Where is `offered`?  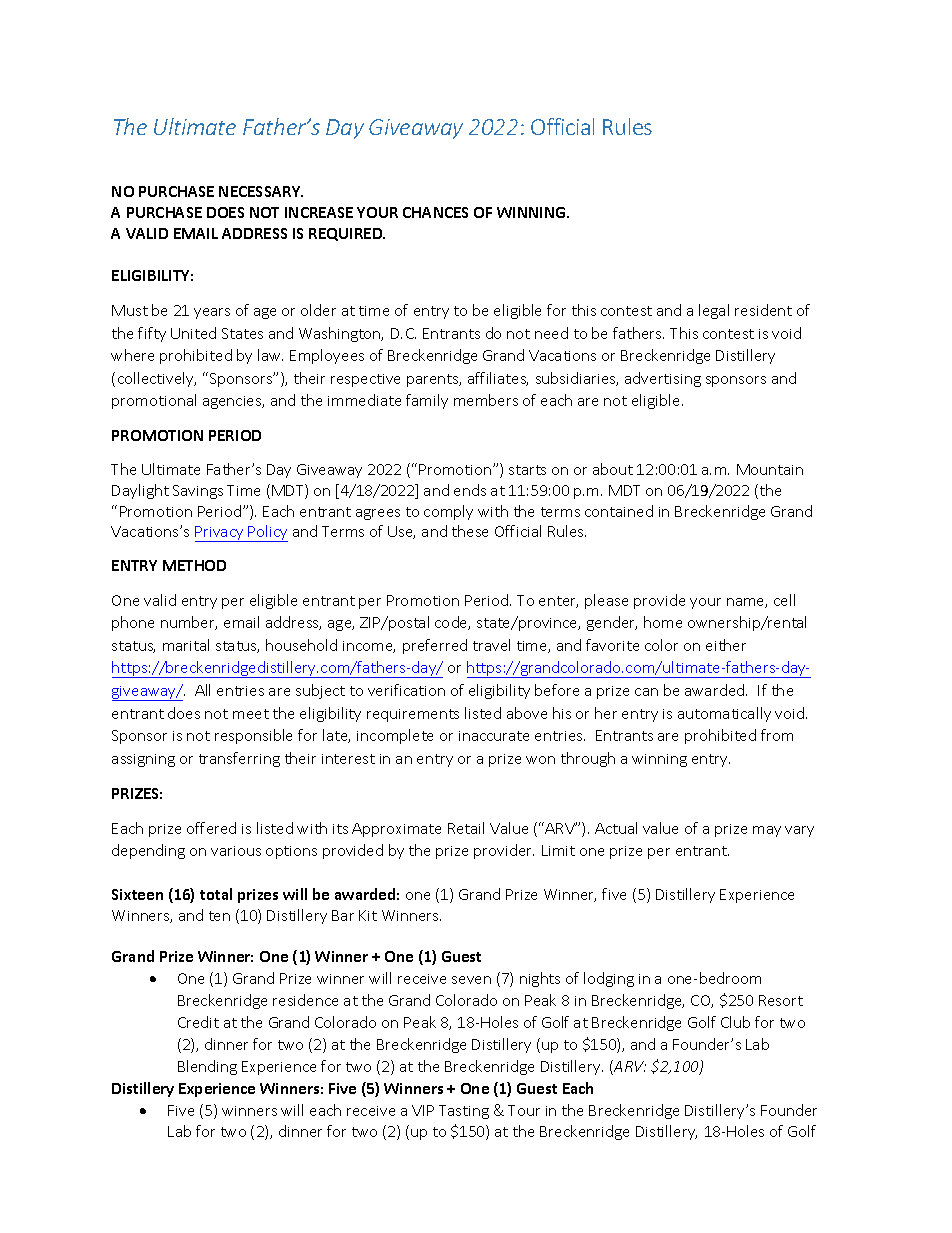
offered is located at coordinates (211, 828).
